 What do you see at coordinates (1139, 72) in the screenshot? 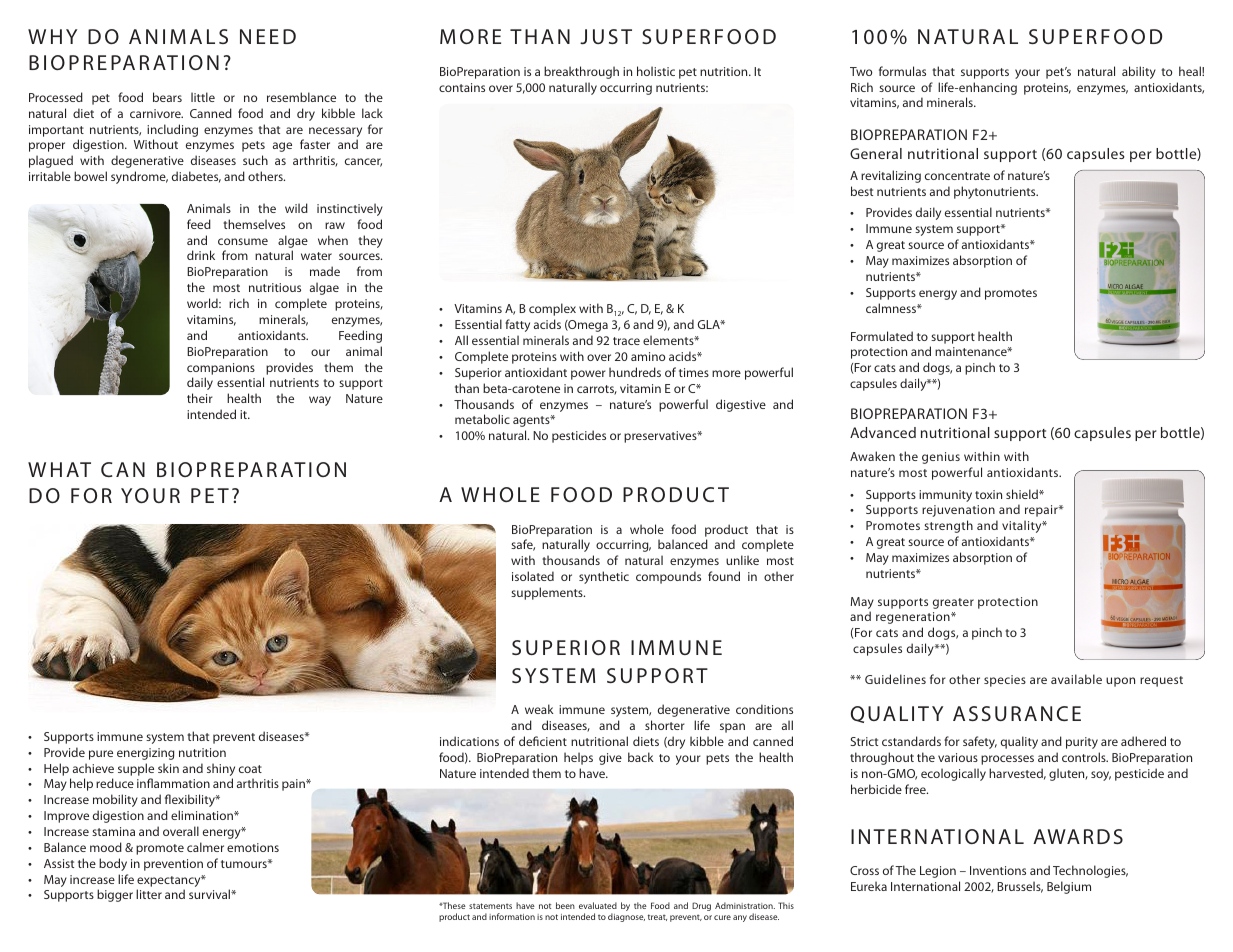
I see `ability` at bounding box center [1139, 72].
